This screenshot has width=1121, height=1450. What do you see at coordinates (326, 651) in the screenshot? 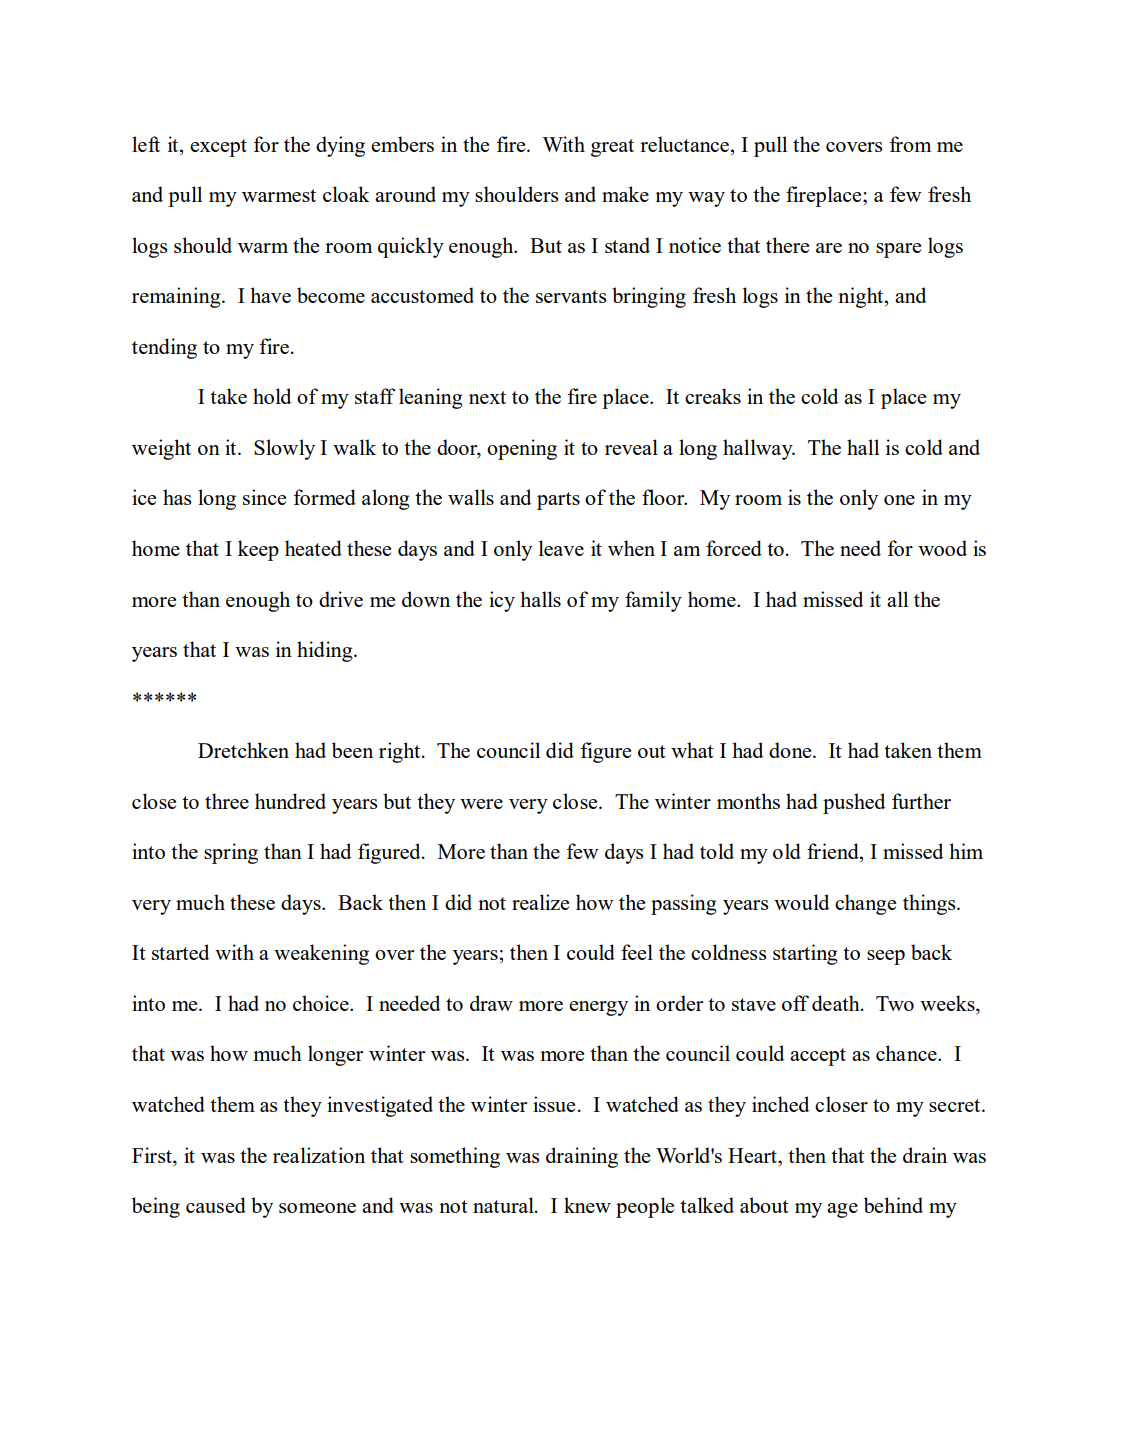
I see `hiding` at bounding box center [326, 651].
